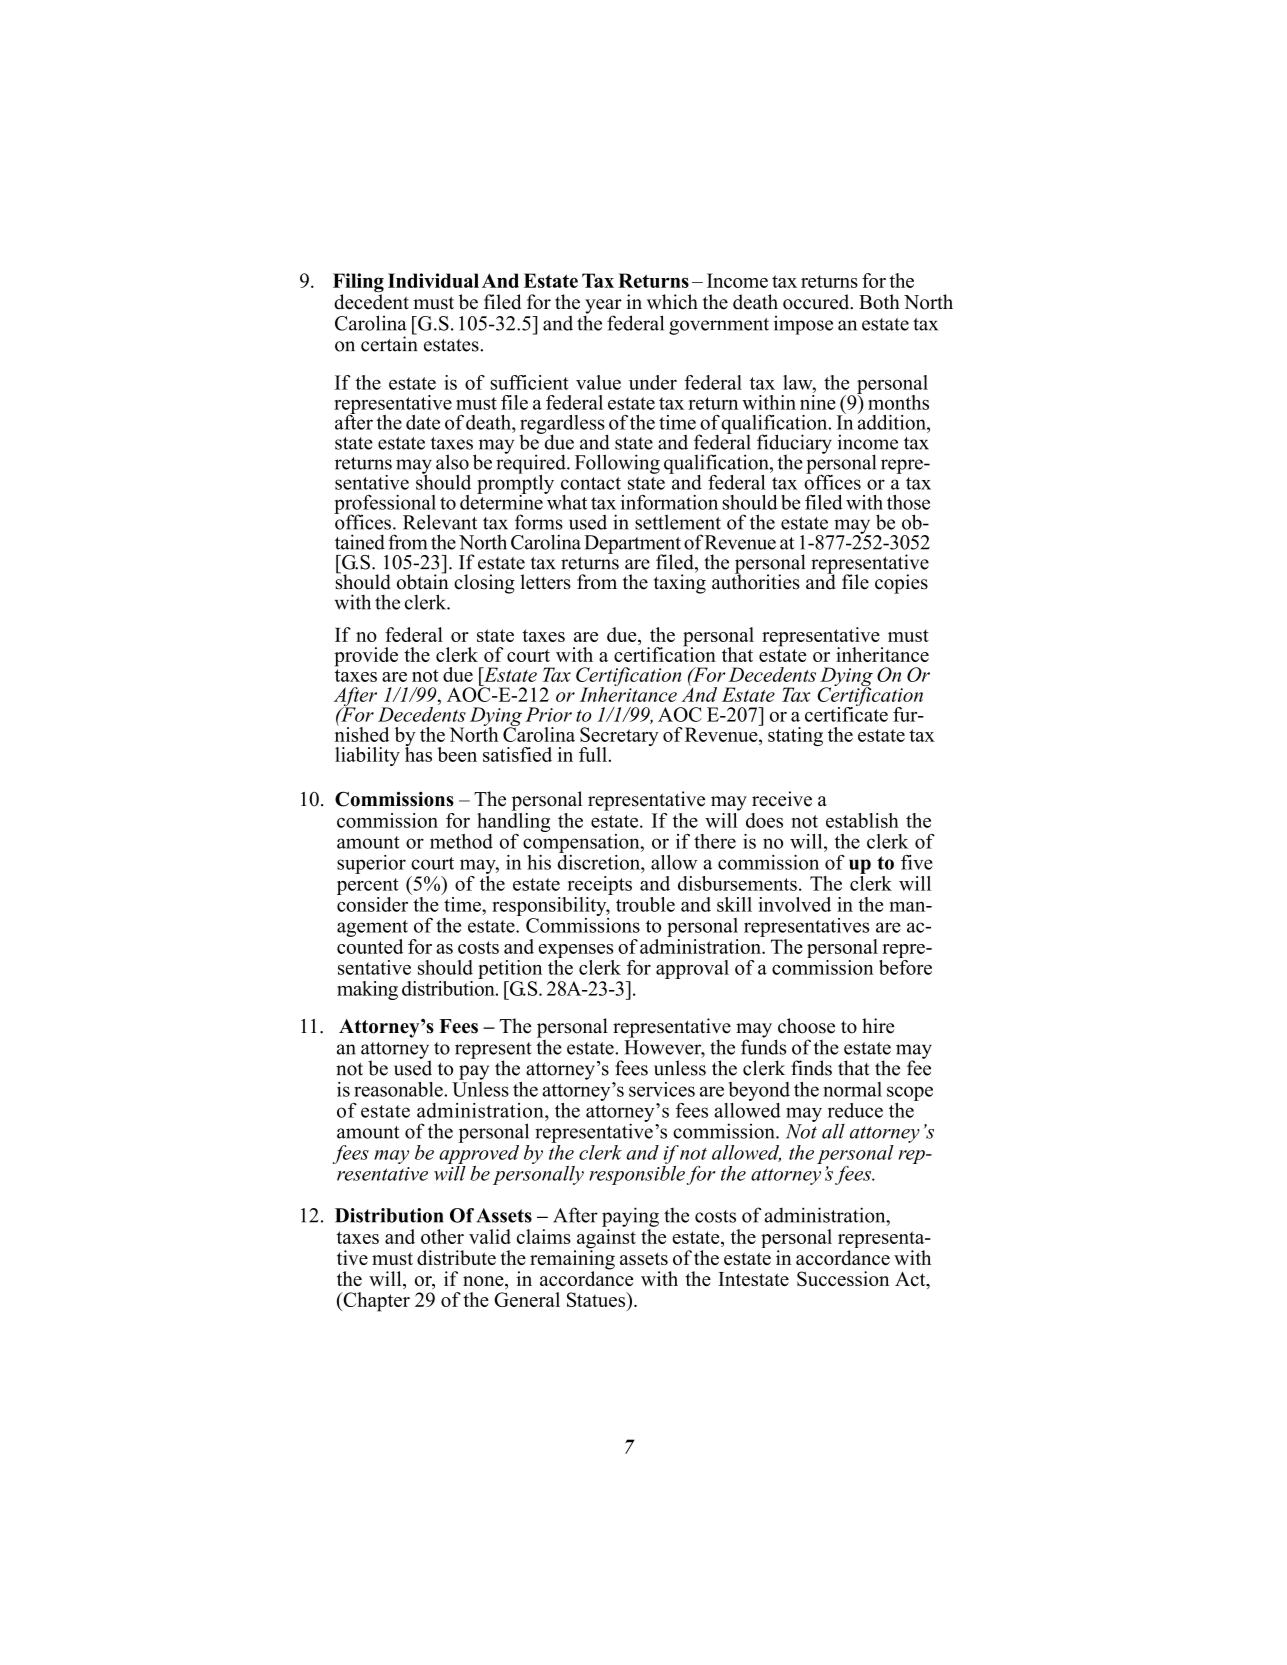  What do you see at coordinates (905, 966) in the page?
I see `before` at bounding box center [905, 966].
